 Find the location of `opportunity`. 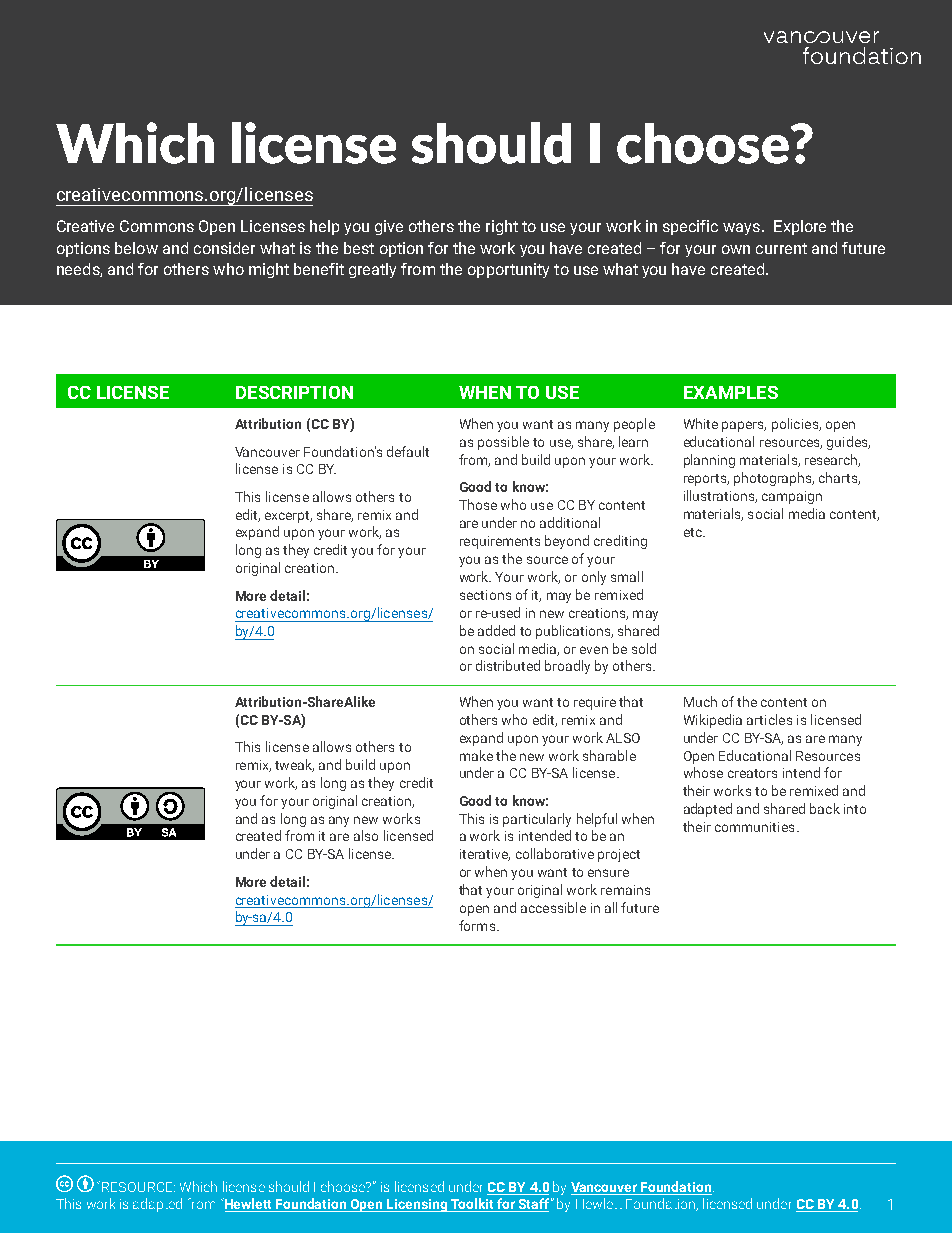

opportunity is located at coordinates (508, 270).
